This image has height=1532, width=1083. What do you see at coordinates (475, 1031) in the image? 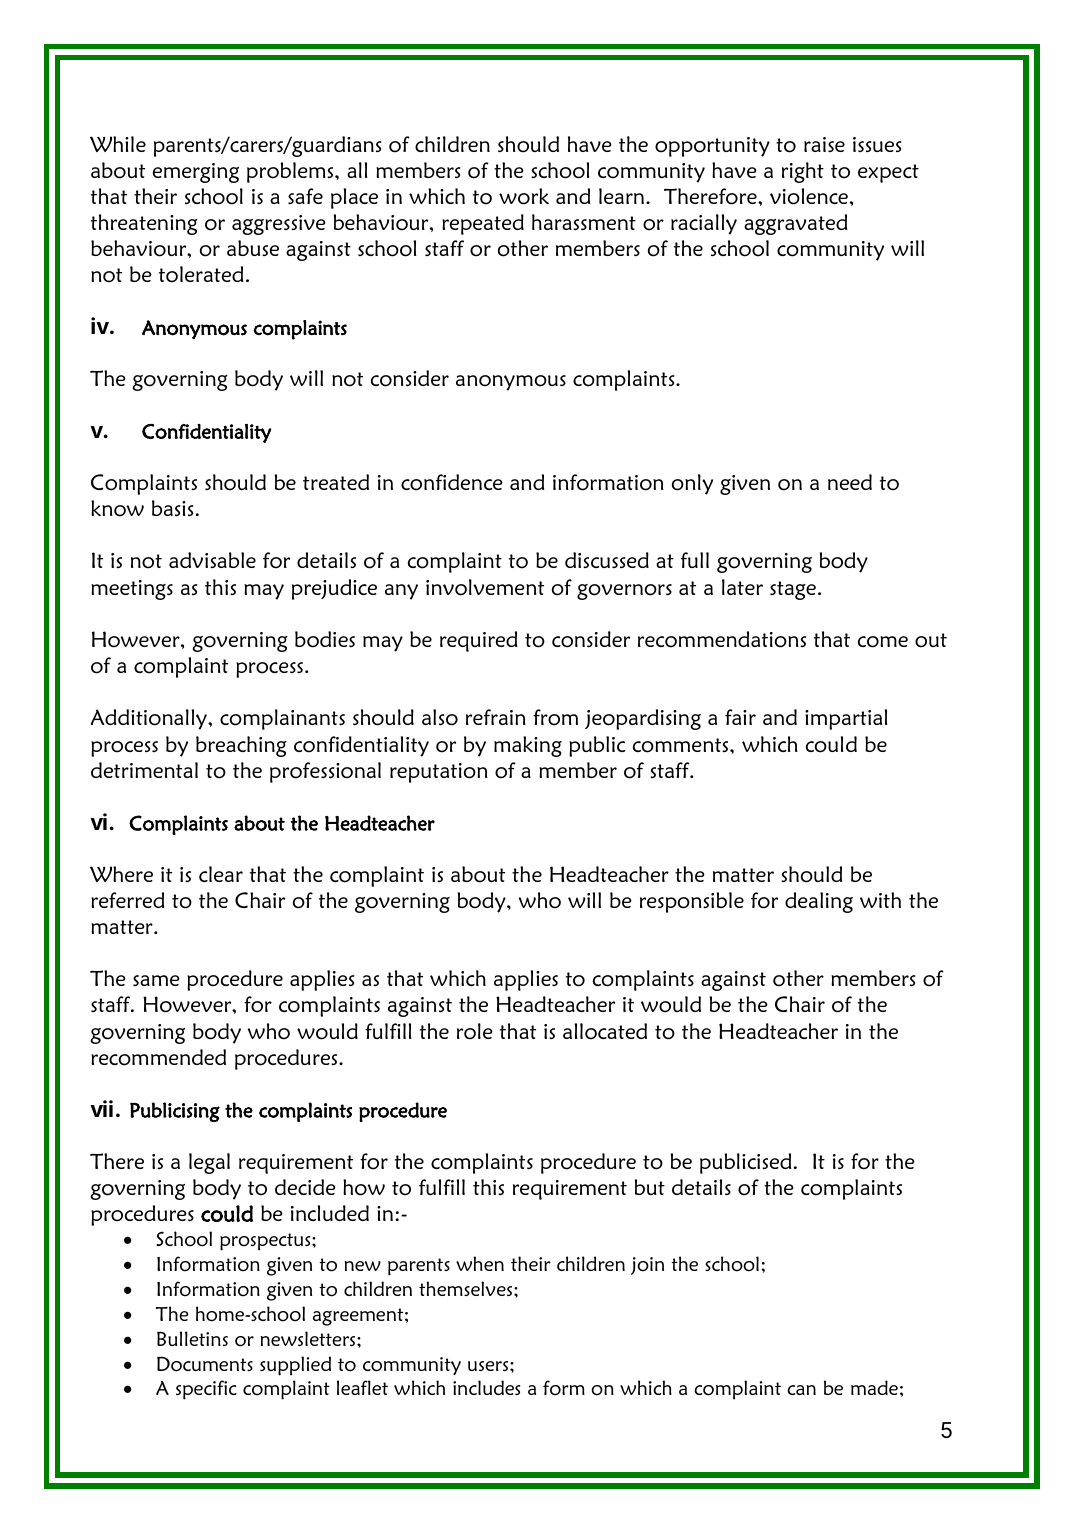
I see `role` at bounding box center [475, 1031].
